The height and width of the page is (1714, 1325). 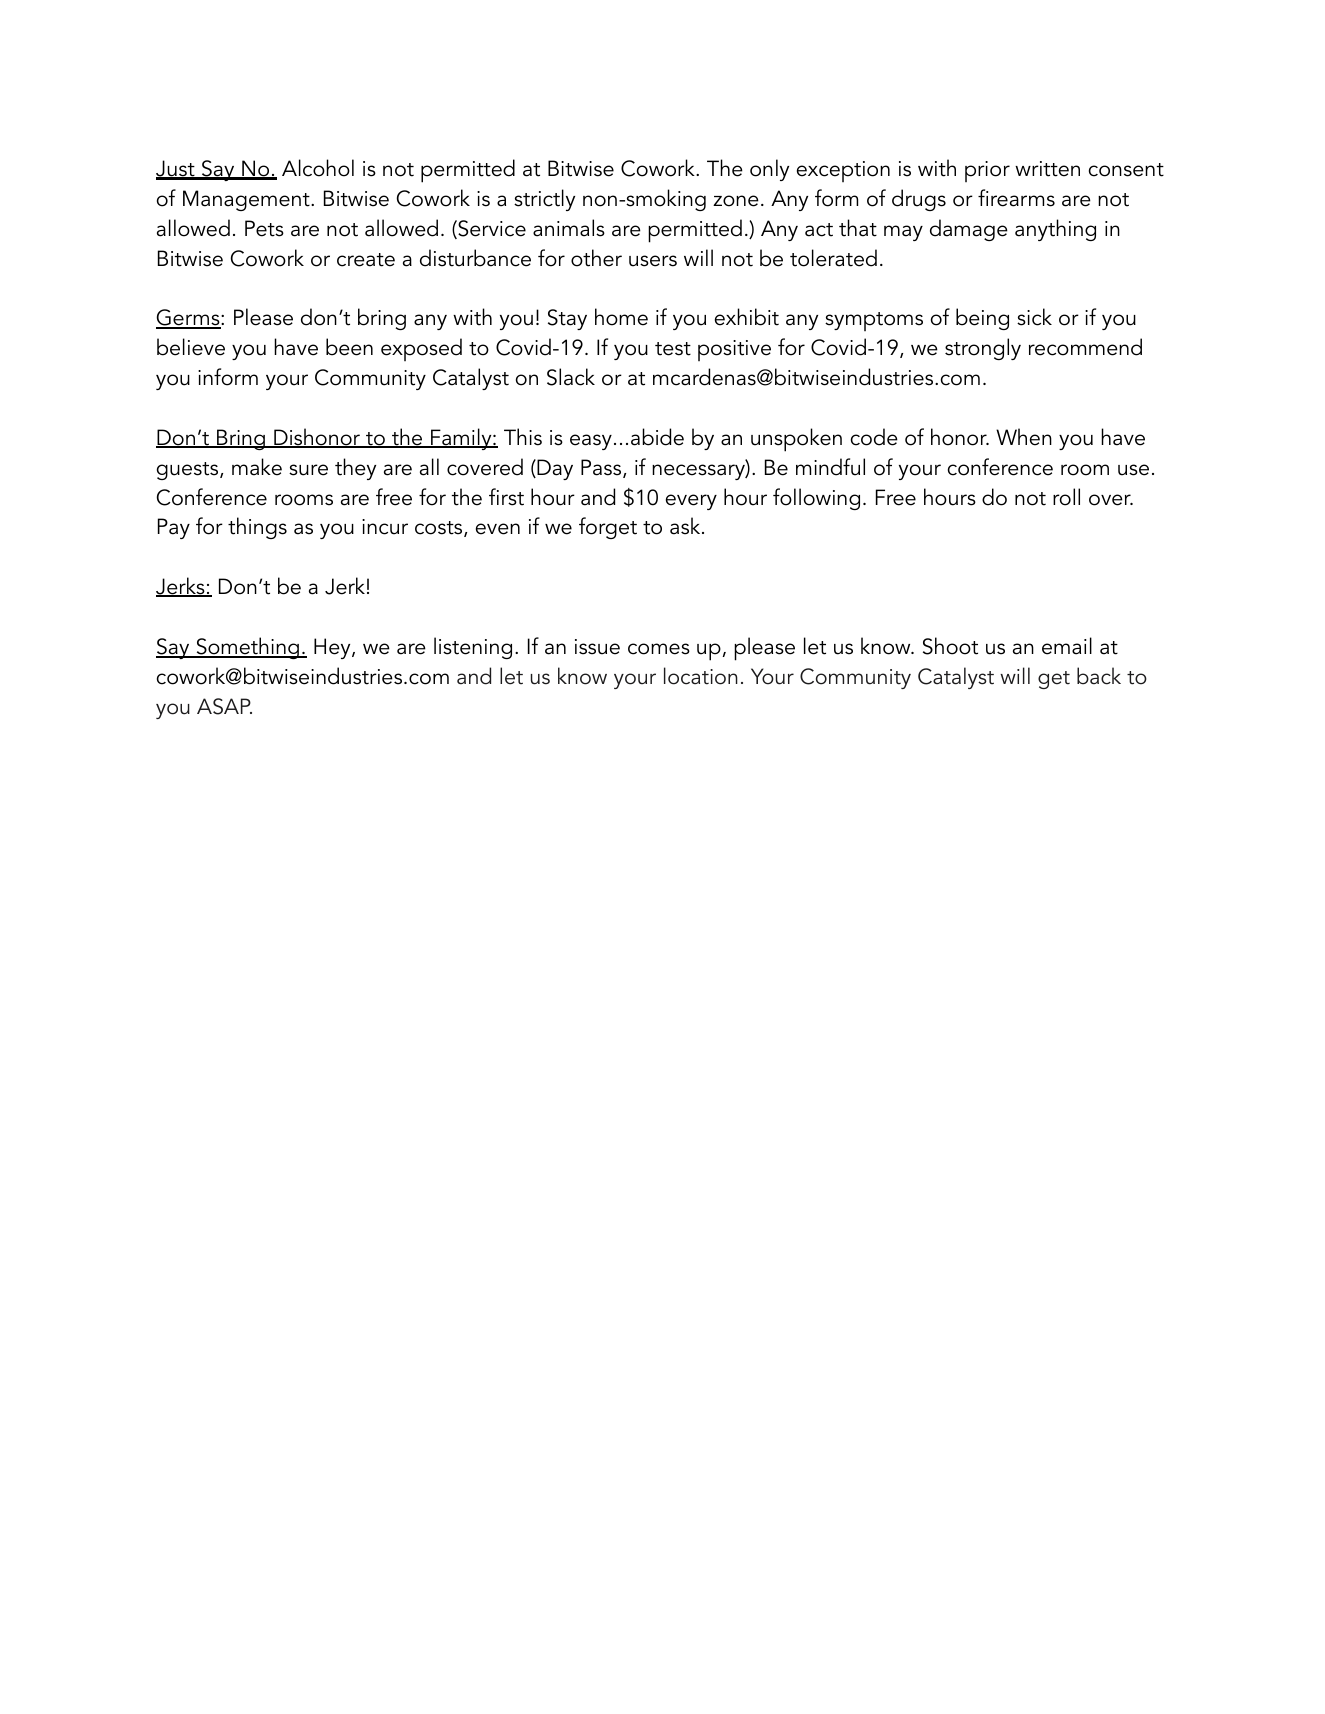 What do you see at coordinates (349, 347) in the page?
I see `been` at bounding box center [349, 347].
